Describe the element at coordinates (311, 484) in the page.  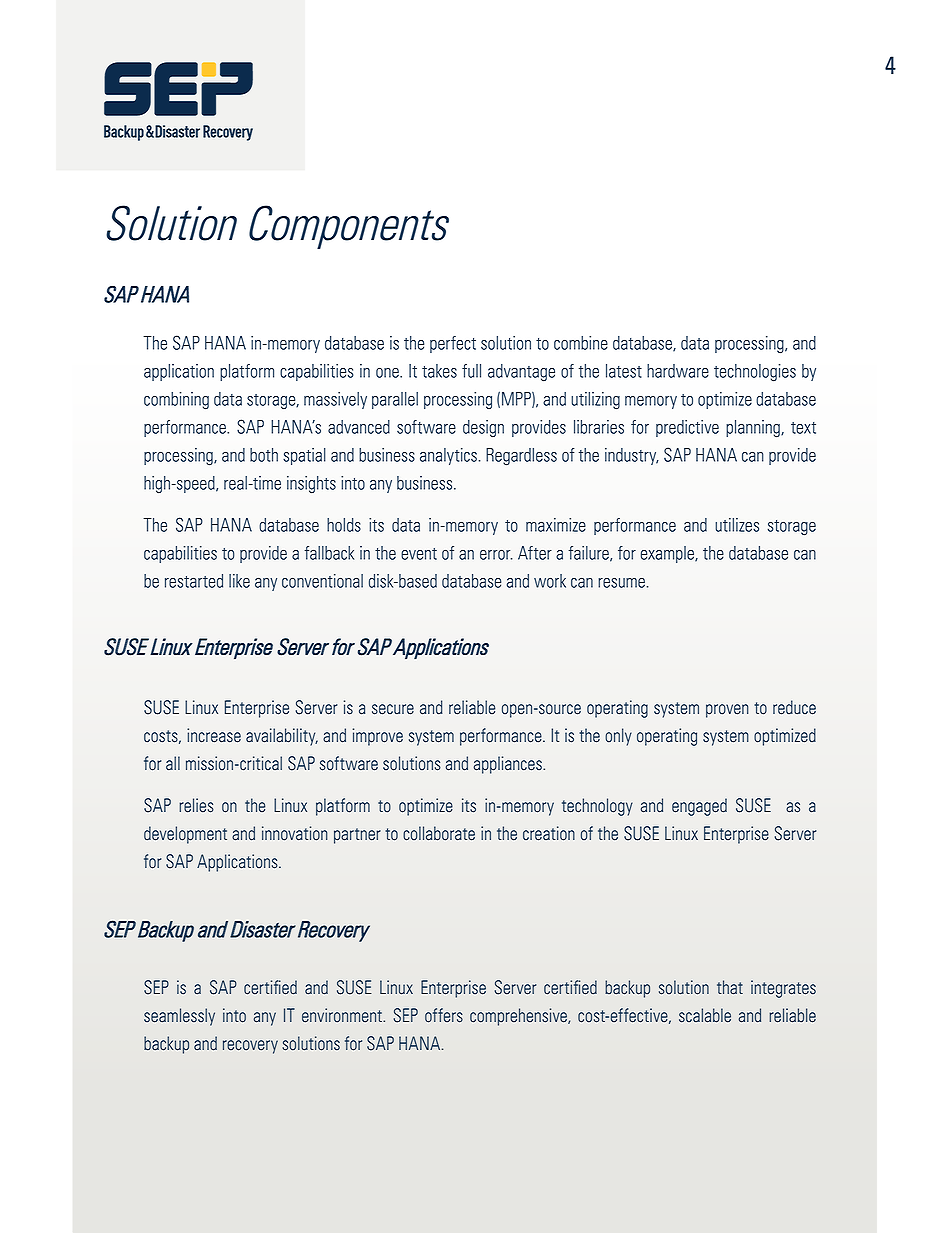
I see `insights` at that location.
